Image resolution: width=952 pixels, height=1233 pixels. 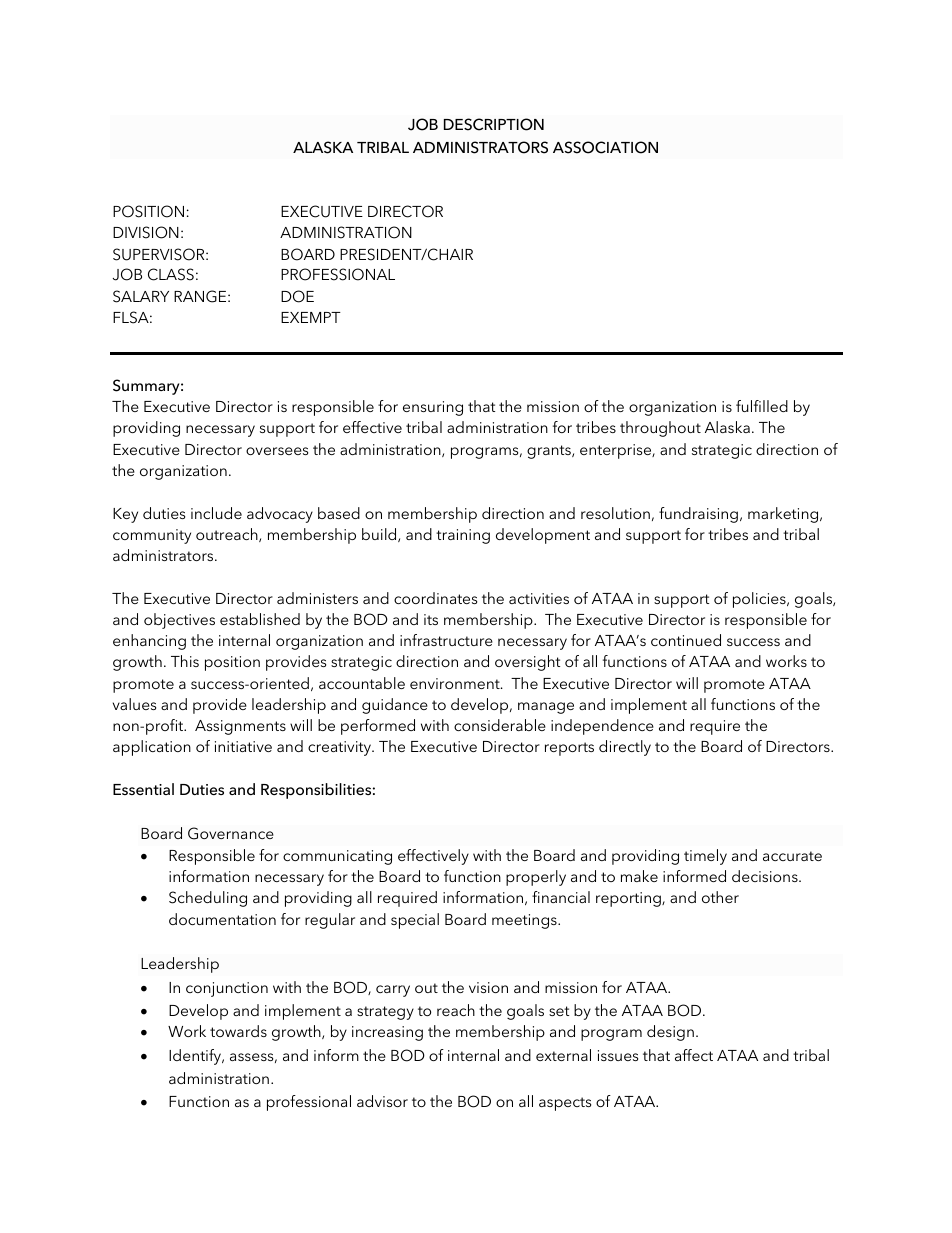 I want to click on Identify, so click(x=196, y=1057).
